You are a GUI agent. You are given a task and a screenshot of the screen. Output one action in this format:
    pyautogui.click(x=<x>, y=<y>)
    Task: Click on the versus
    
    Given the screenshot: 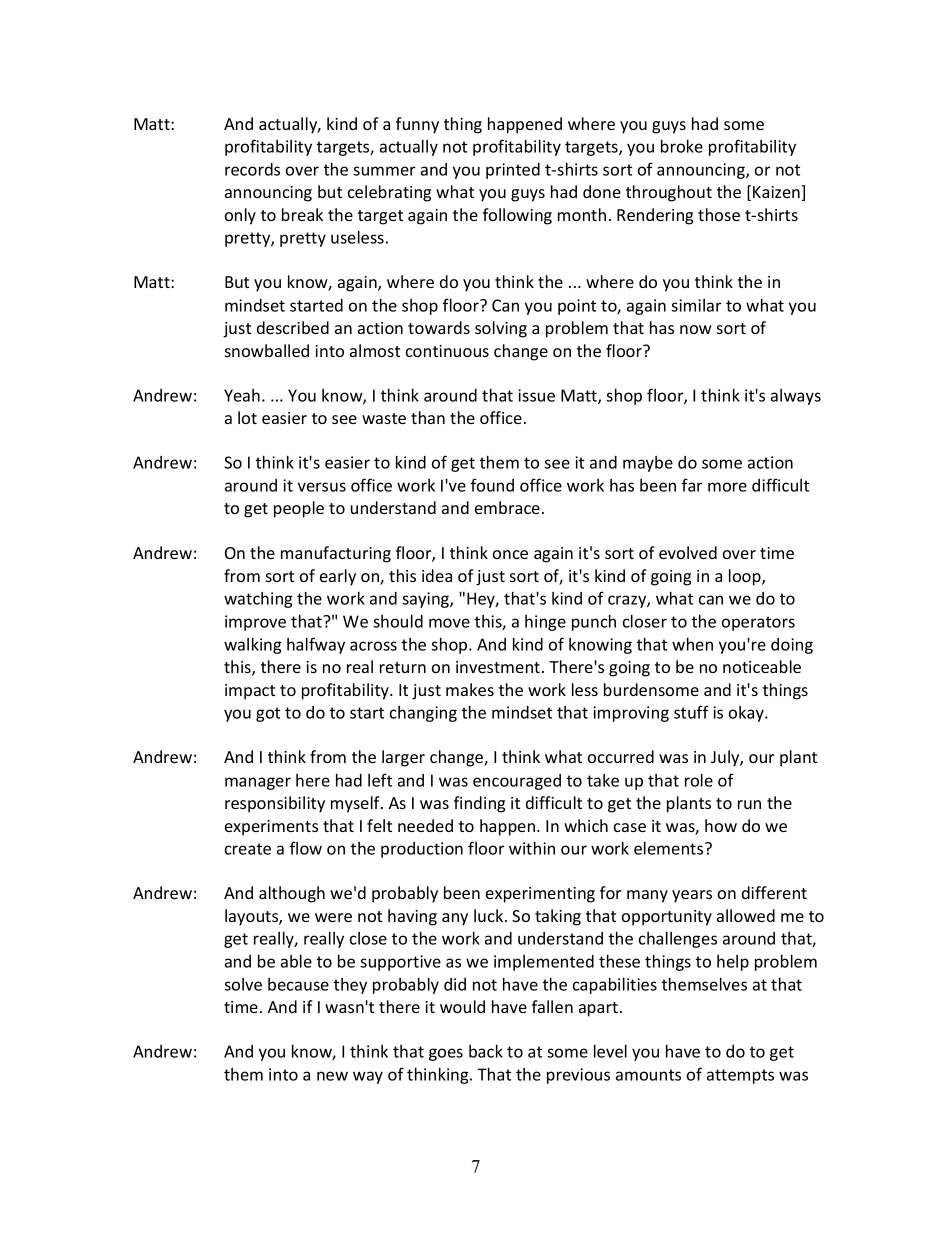 What is the action you would take?
    pyautogui.click(x=322, y=487)
